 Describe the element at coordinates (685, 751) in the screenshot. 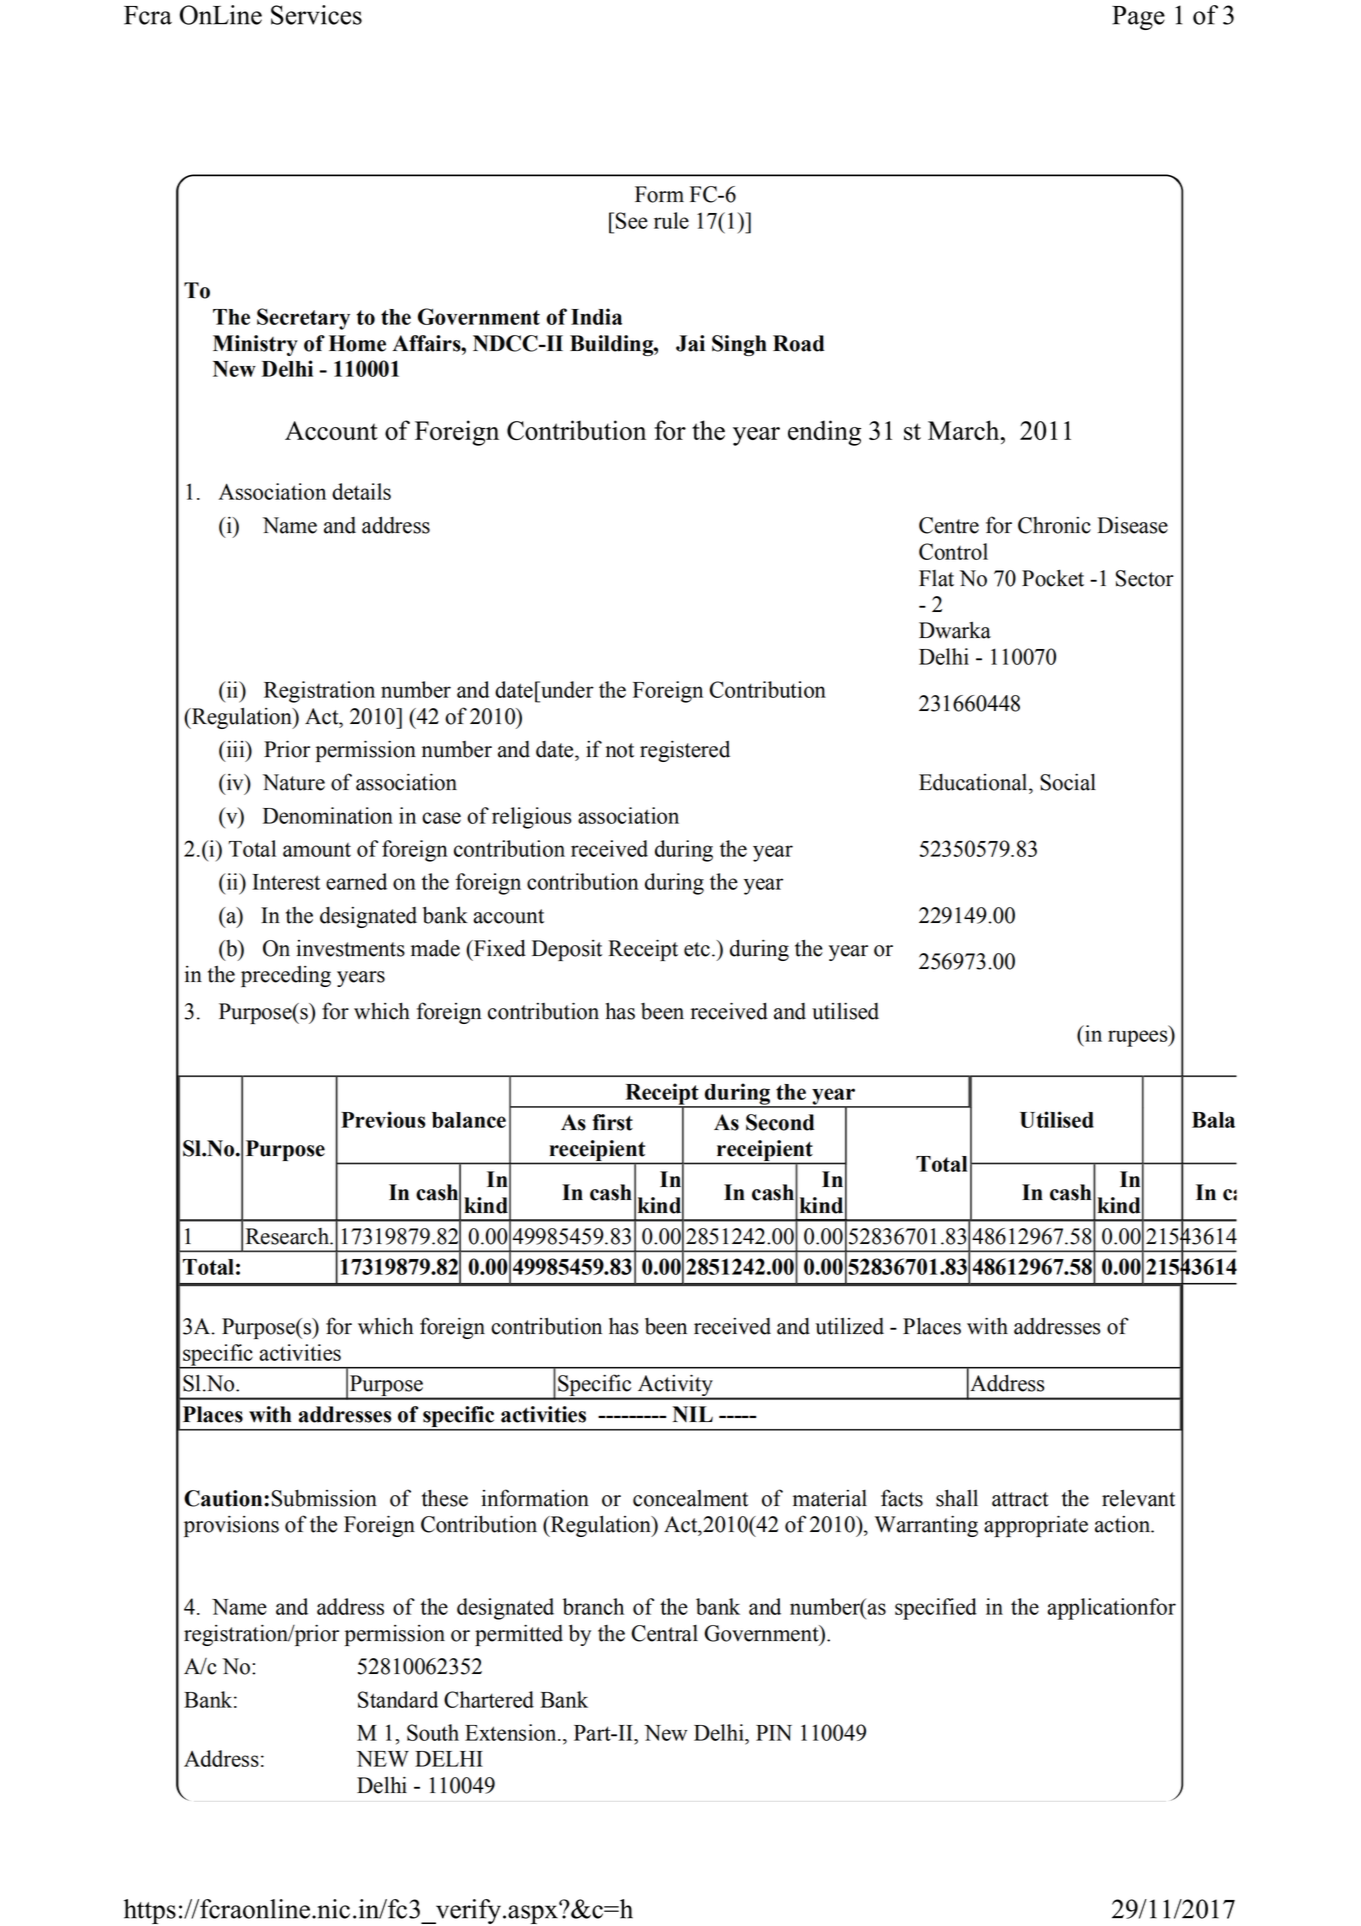

I see `registered` at that location.
